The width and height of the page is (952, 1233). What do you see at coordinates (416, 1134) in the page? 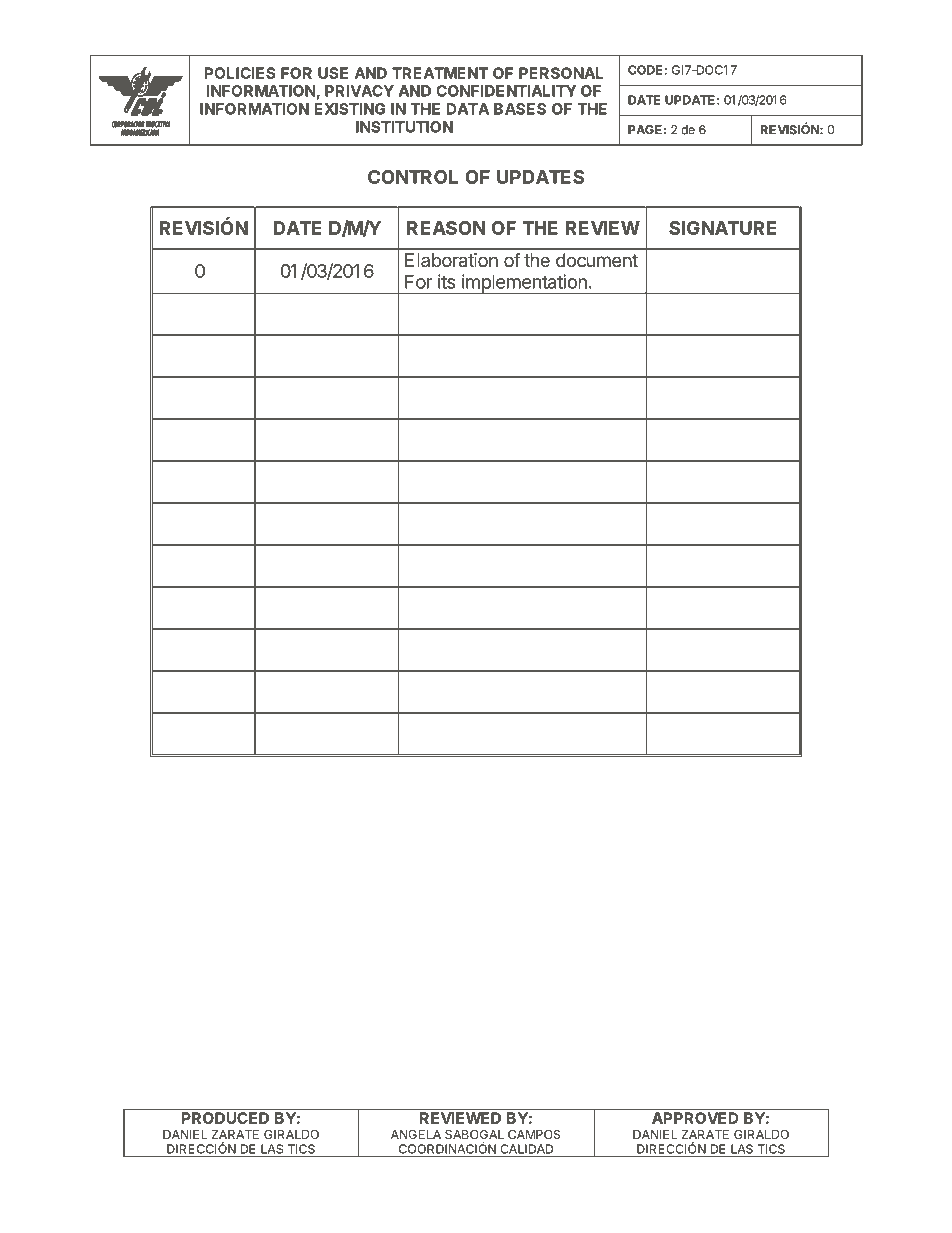
I see `ANGELA` at bounding box center [416, 1134].
